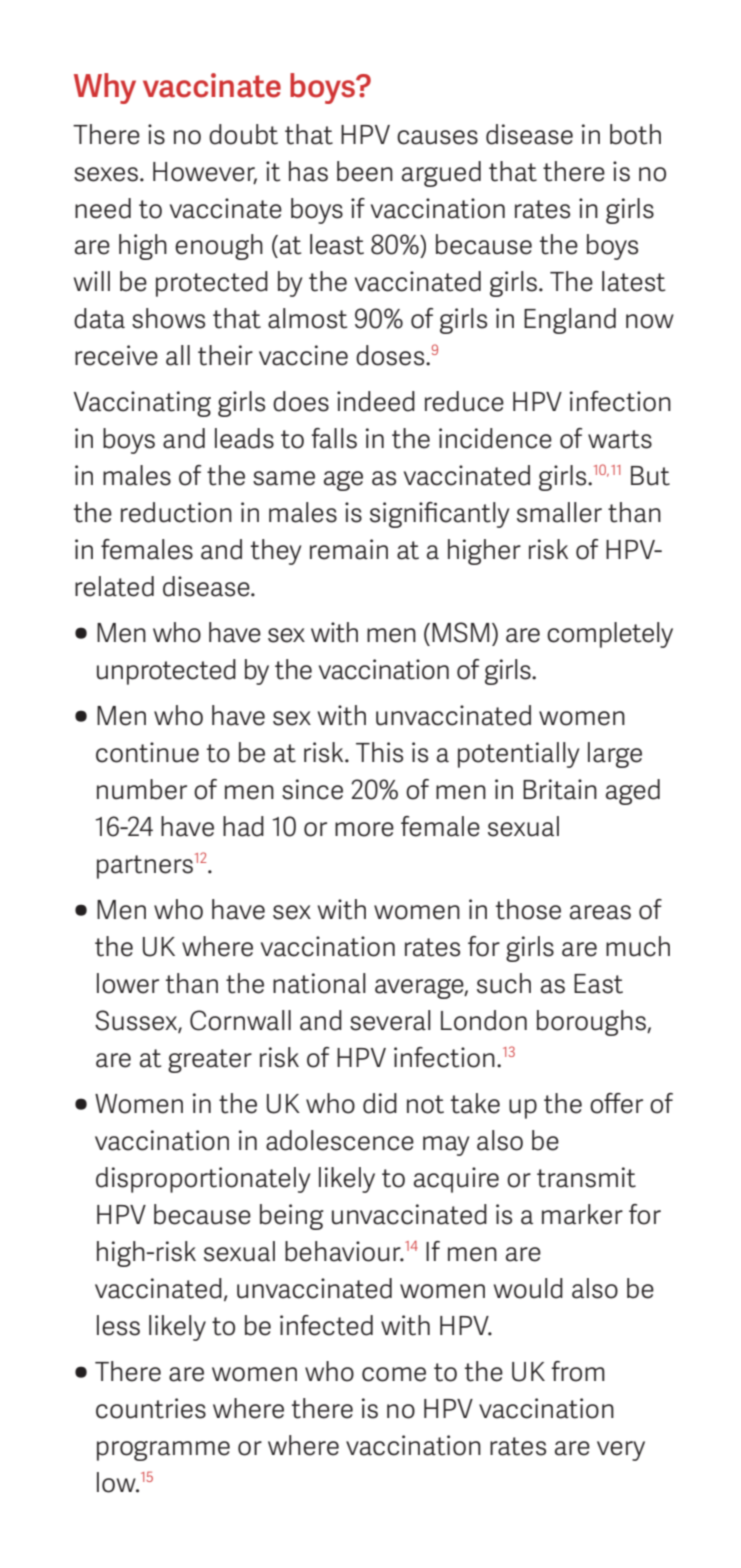 The width and height of the screenshot is (741, 1568). Describe the element at coordinates (151, 1408) in the screenshot. I see `countries` at that location.
